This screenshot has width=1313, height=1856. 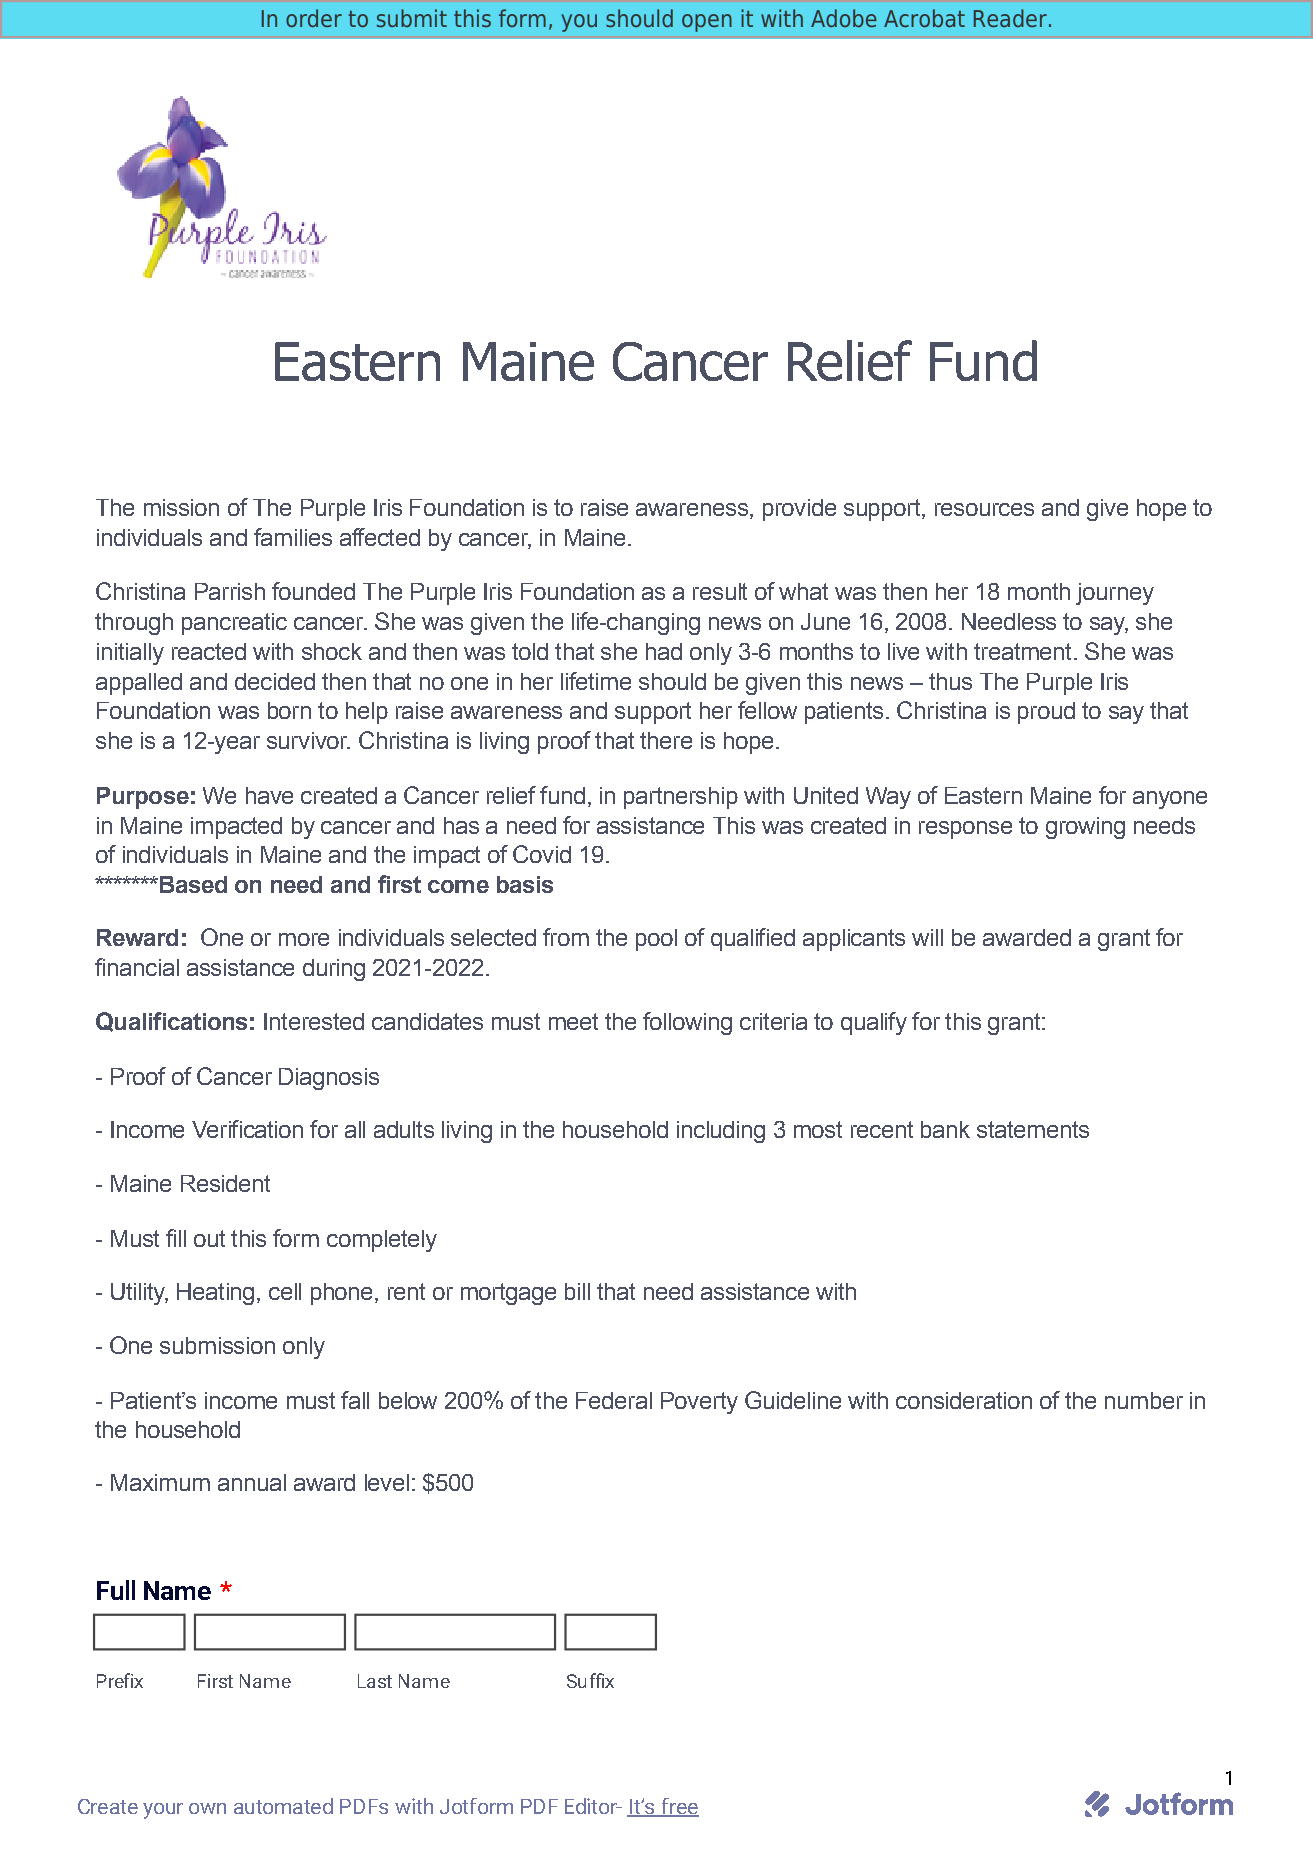 I want to click on result, so click(x=720, y=591).
